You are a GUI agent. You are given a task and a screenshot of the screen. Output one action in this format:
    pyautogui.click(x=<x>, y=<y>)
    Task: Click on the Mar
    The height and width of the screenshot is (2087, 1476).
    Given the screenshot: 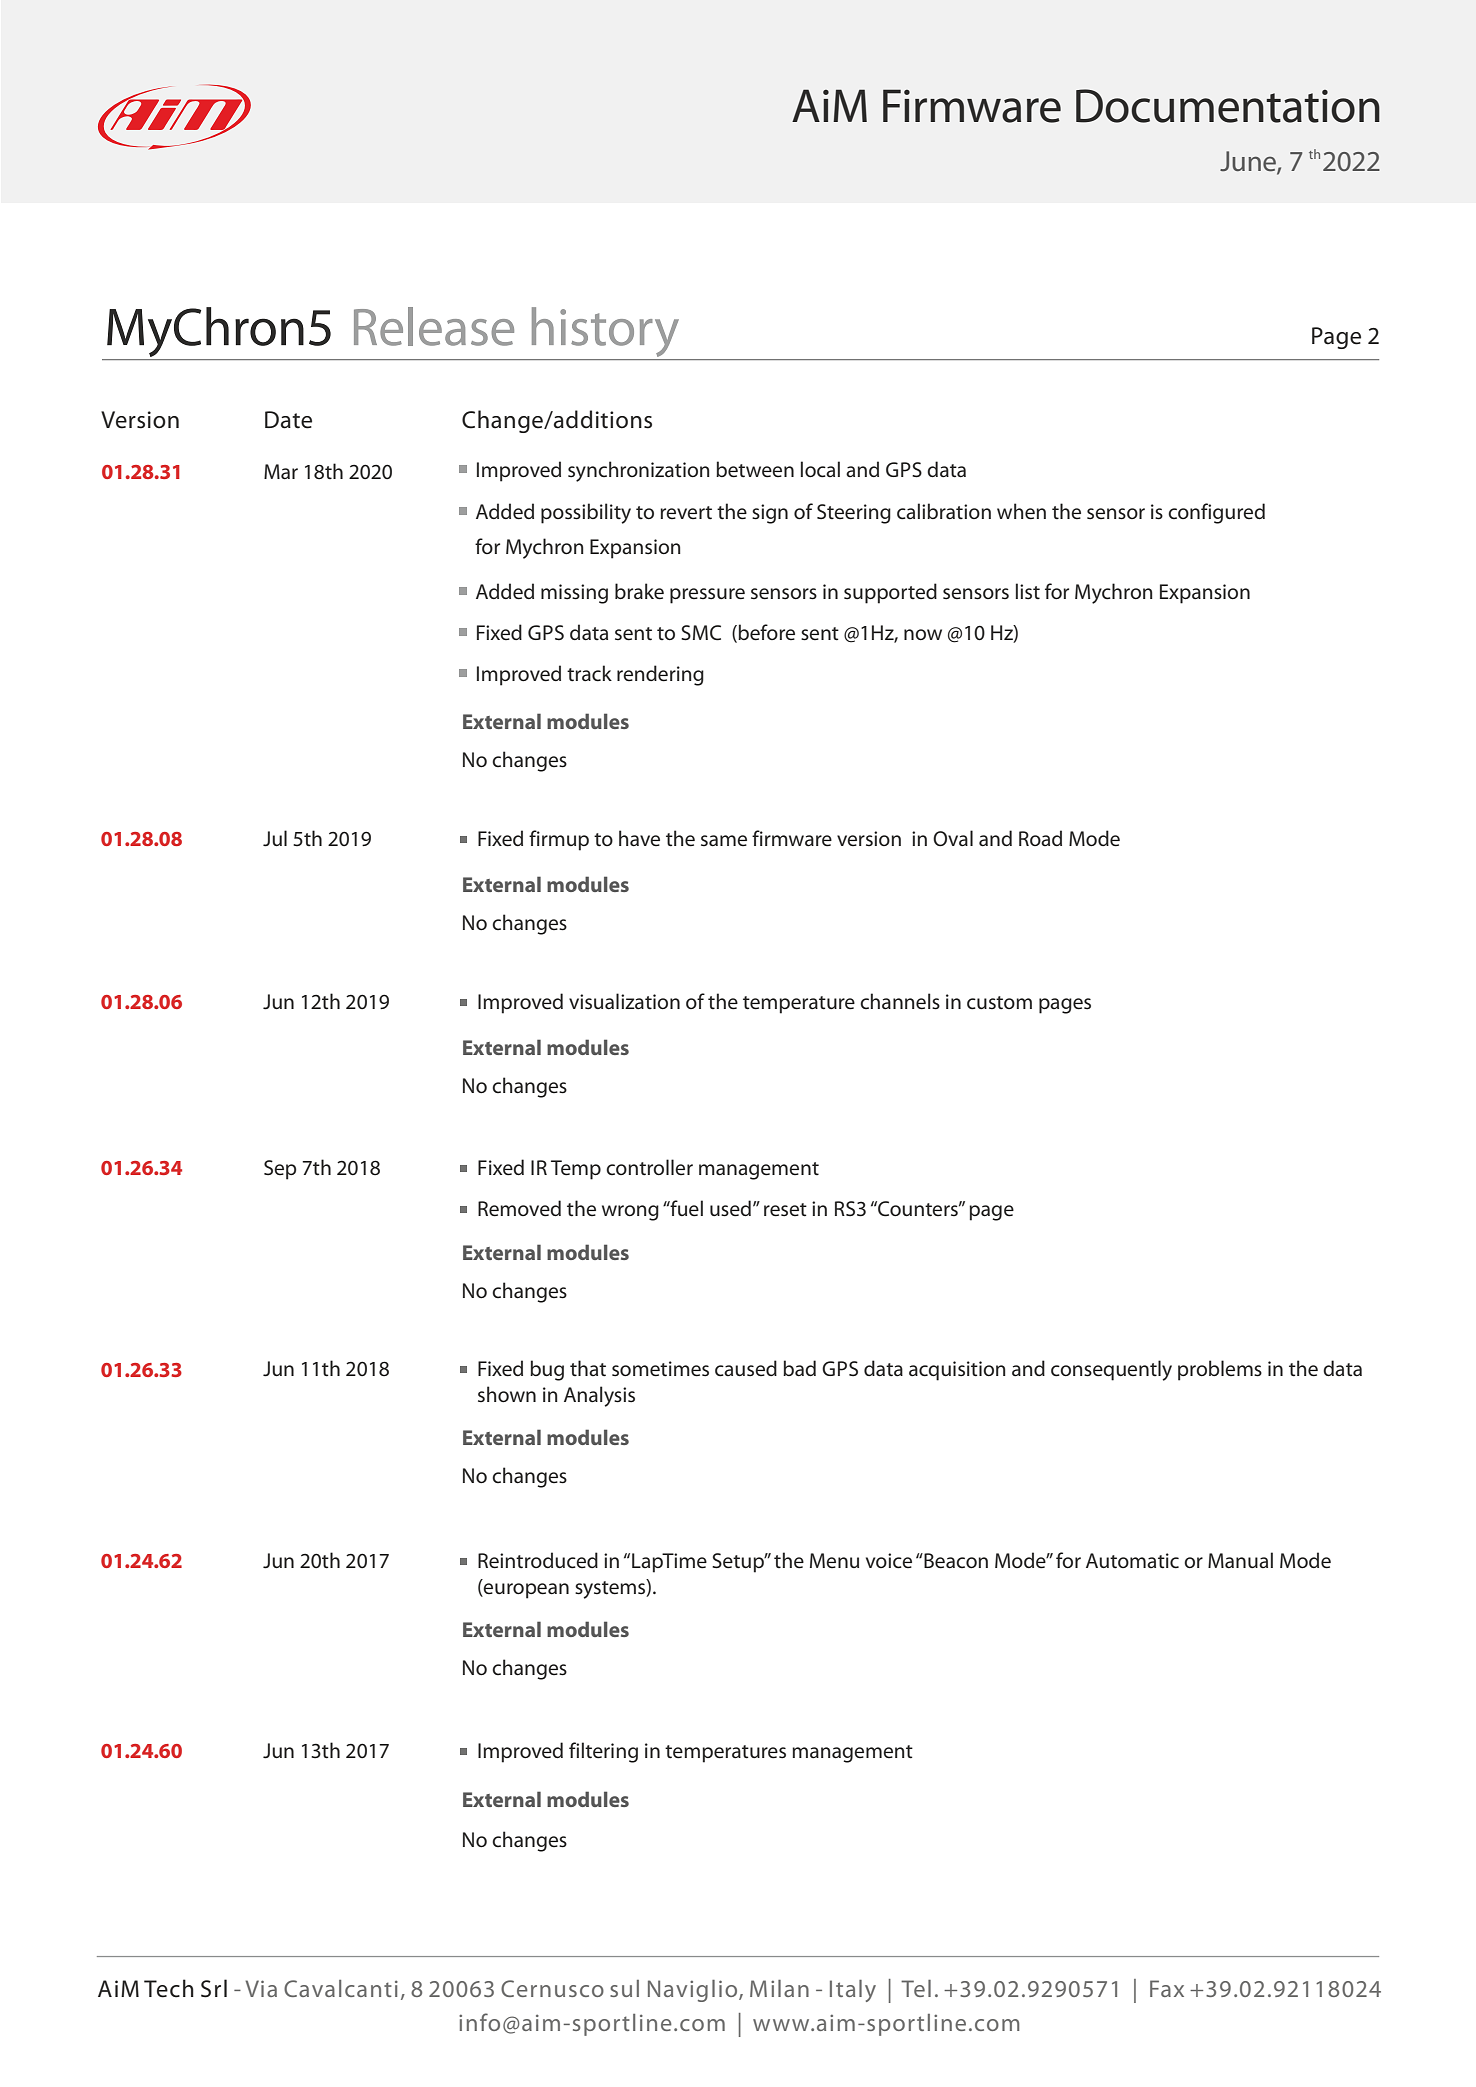 What is the action you would take?
    pyautogui.click(x=281, y=472)
